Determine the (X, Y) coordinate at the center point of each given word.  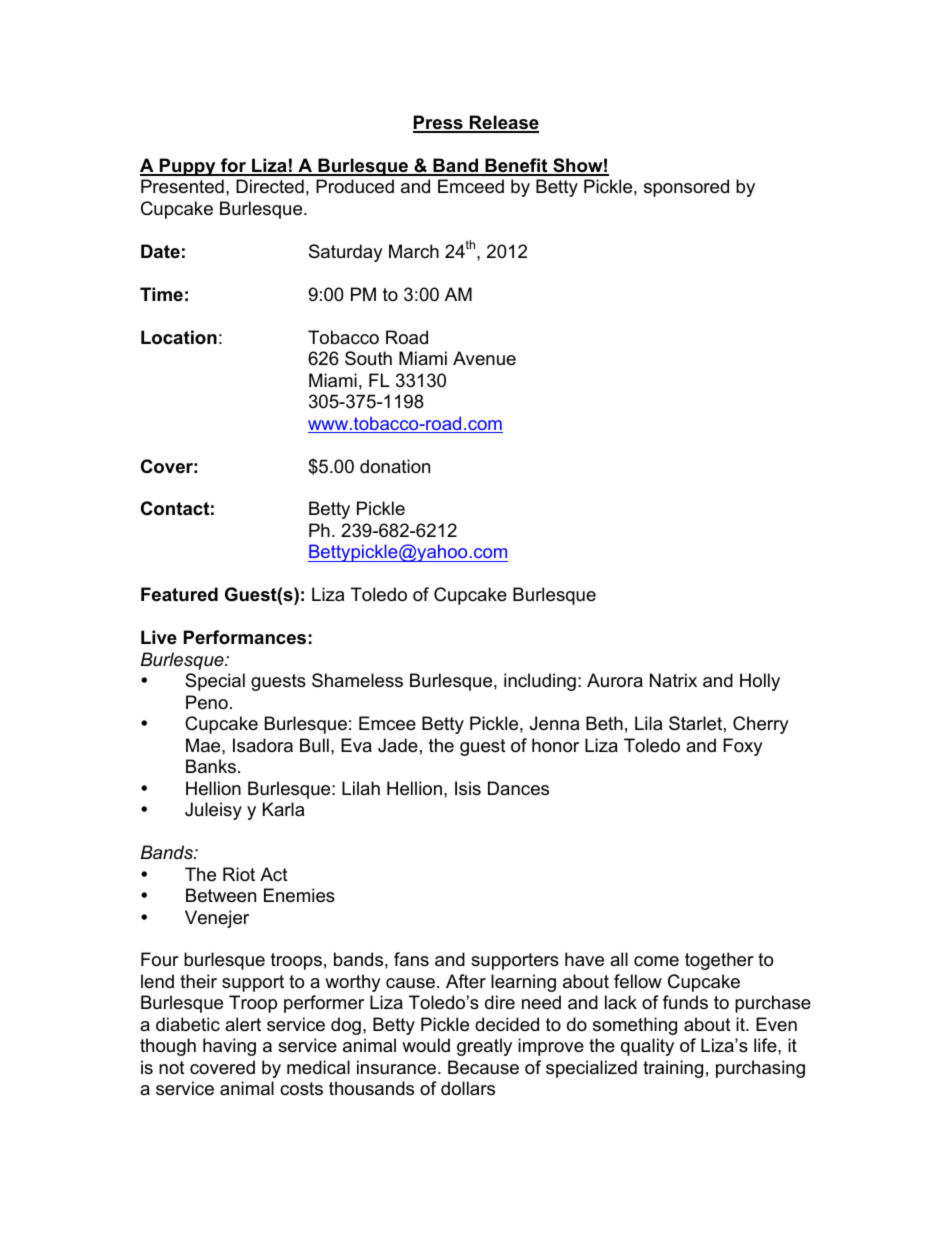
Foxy (743, 747)
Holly (760, 682)
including (540, 682)
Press (439, 123)
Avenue (484, 358)
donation (395, 466)
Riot (239, 874)
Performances (245, 637)
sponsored (686, 188)
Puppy (188, 167)
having (229, 1047)
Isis (468, 788)
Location (179, 337)
